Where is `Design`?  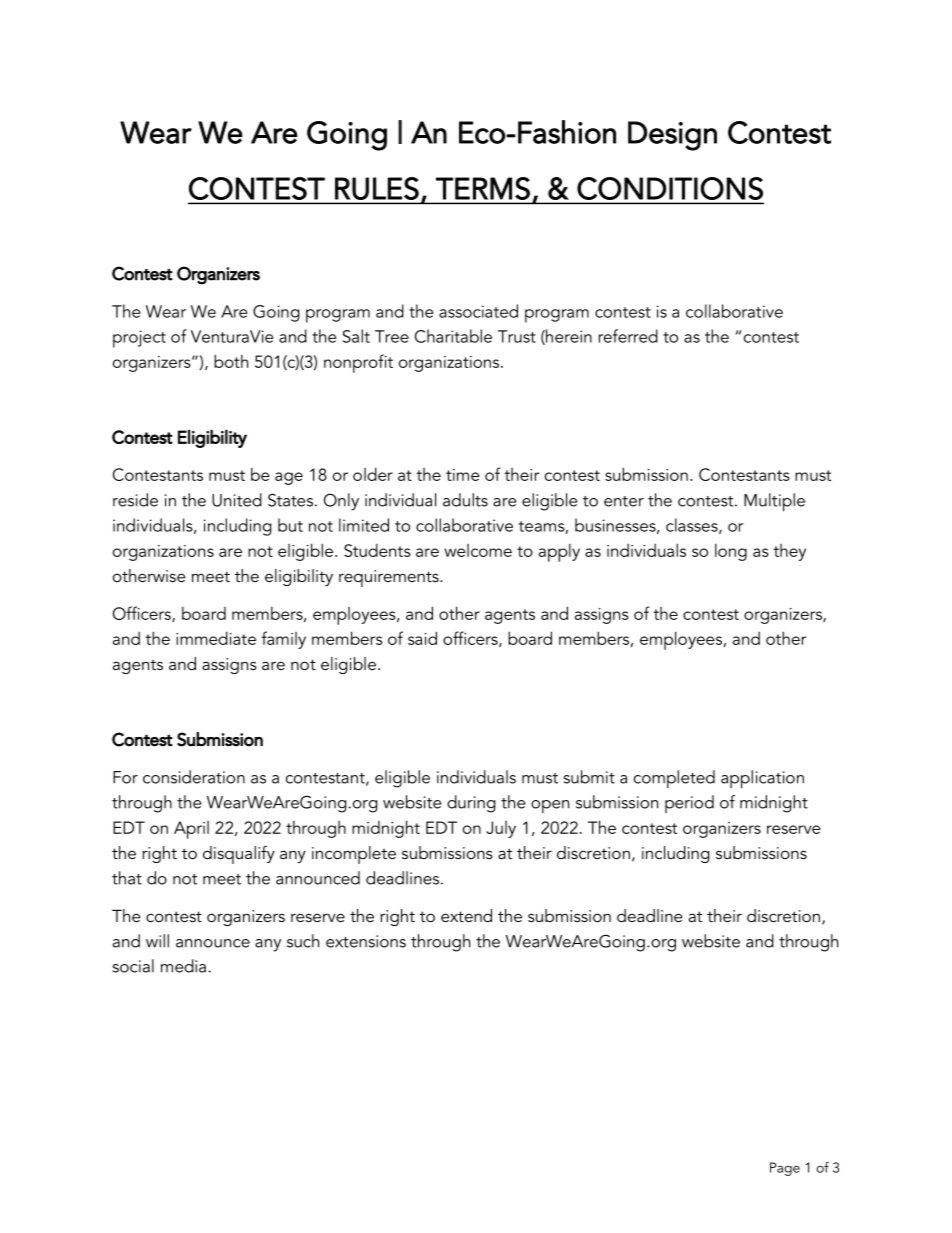
Design is located at coordinates (672, 136).
